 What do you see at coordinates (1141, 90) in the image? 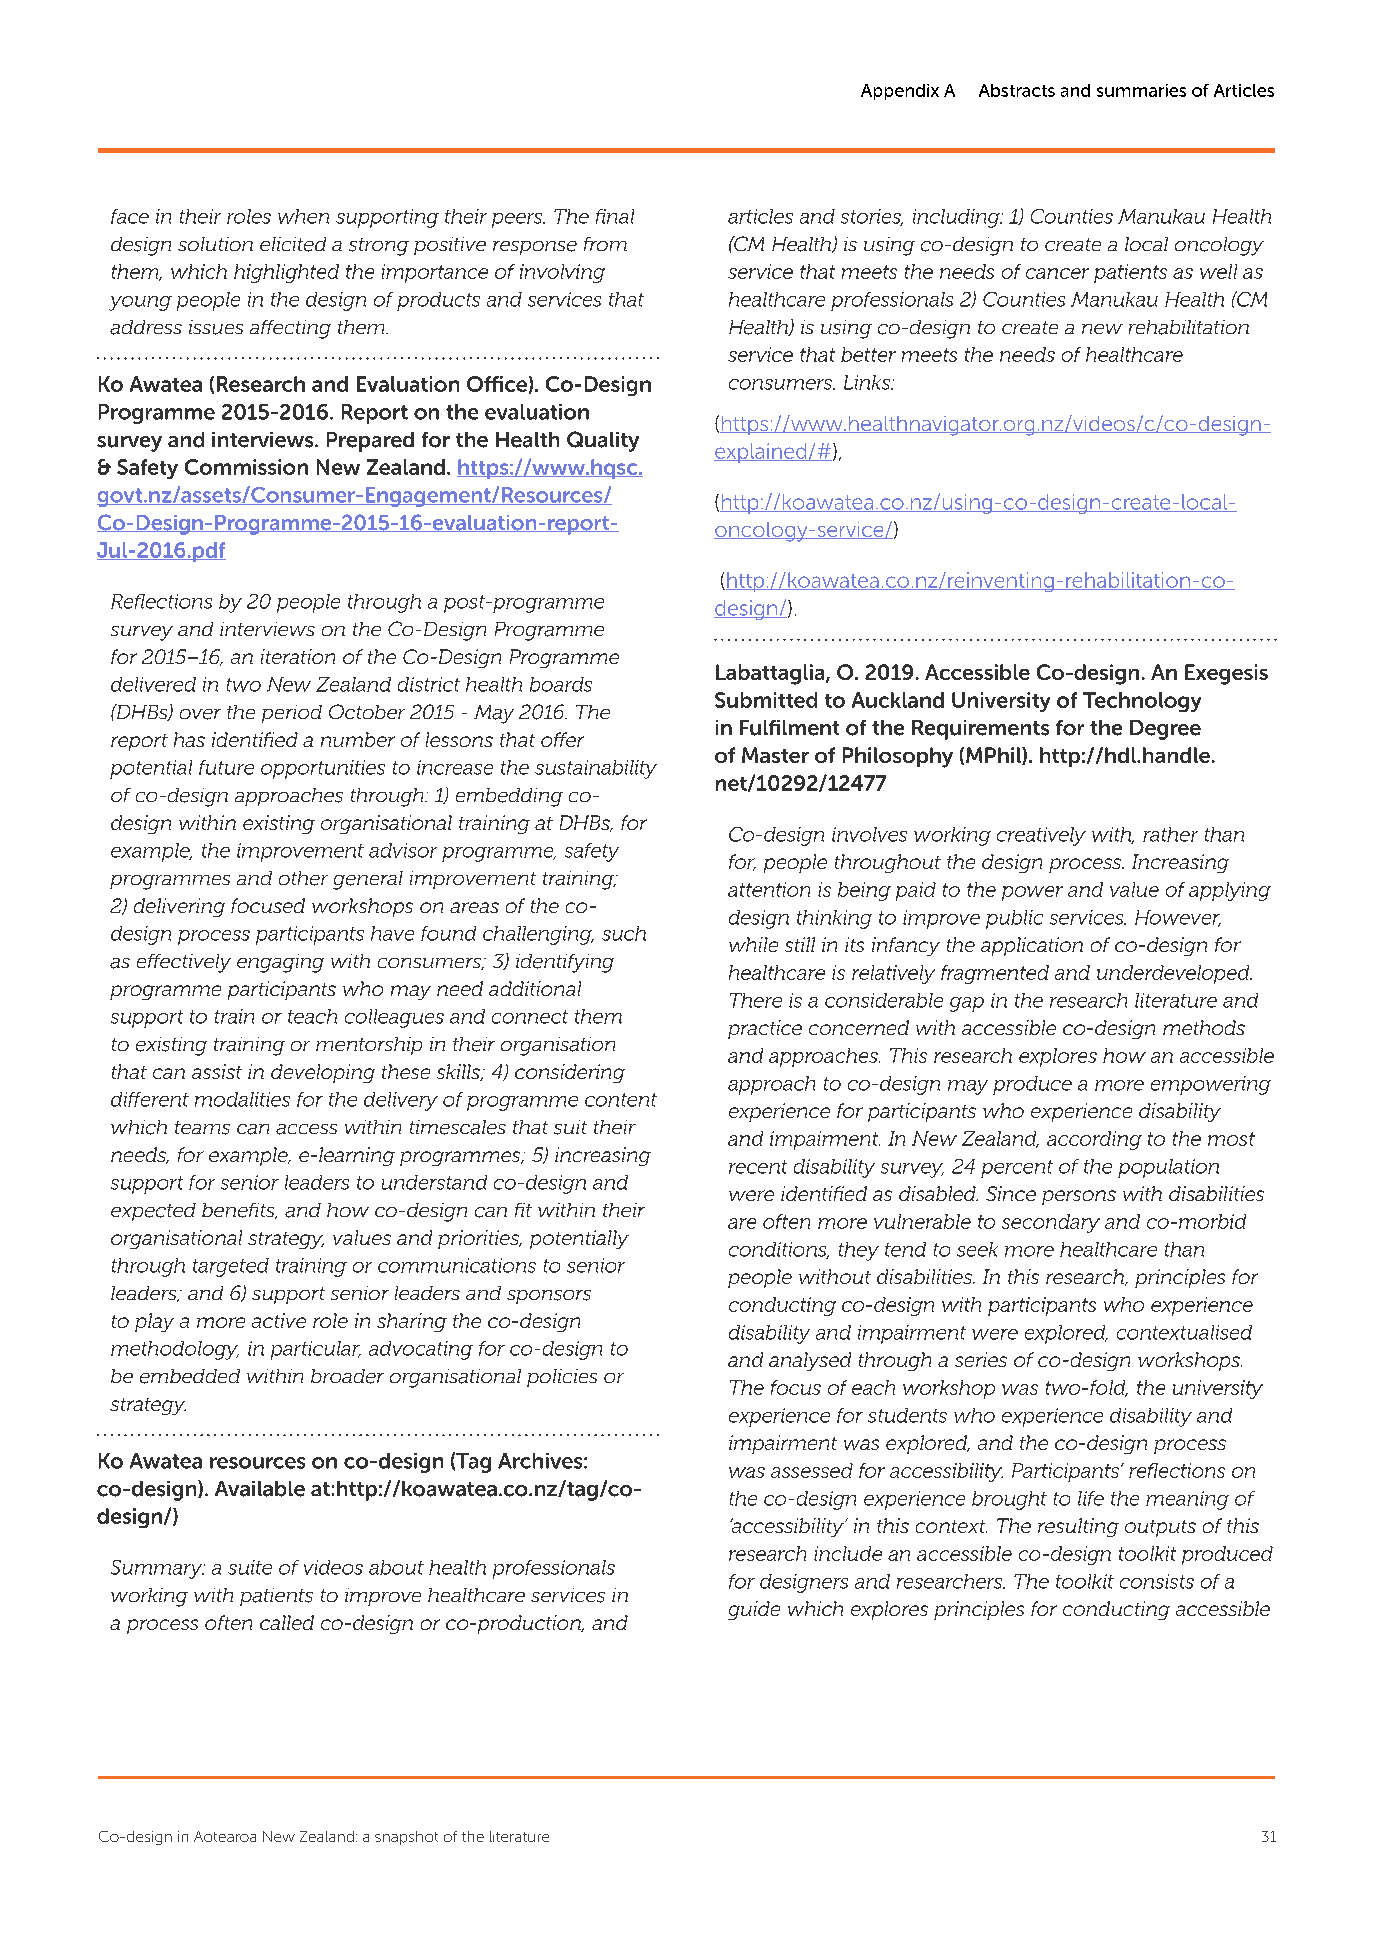
I see `summaries` at bounding box center [1141, 90].
